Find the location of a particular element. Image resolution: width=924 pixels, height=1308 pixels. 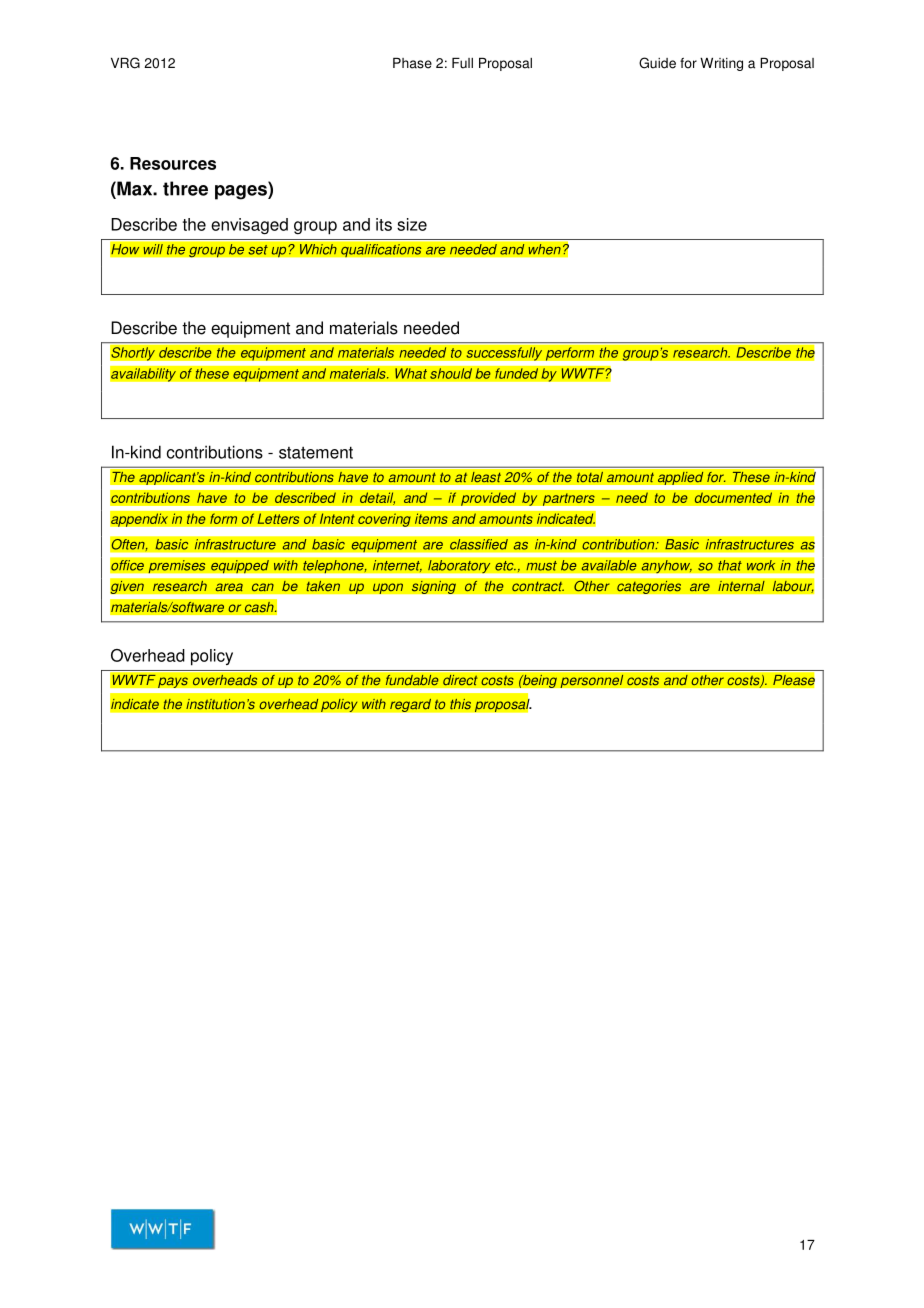

its is located at coordinates (384, 224).
